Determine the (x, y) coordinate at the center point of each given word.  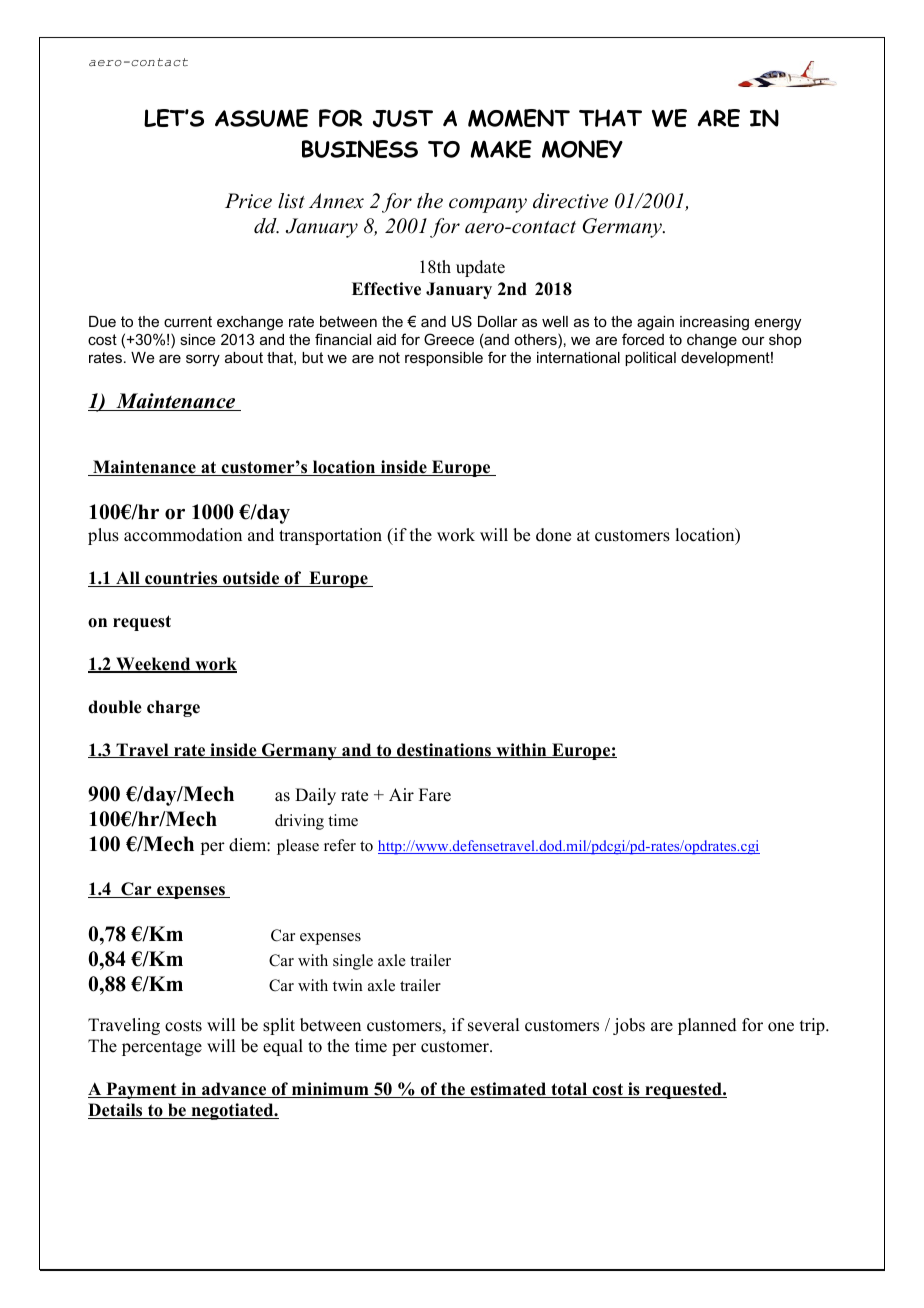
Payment (141, 1090)
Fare (435, 795)
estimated (508, 1090)
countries (181, 579)
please (298, 847)
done (553, 535)
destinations (444, 750)
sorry (203, 360)
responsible (444, 359)
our (753, 341)
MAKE (501, 149)
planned (707, 1026)
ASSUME (262, 118)
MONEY (582, 149)
